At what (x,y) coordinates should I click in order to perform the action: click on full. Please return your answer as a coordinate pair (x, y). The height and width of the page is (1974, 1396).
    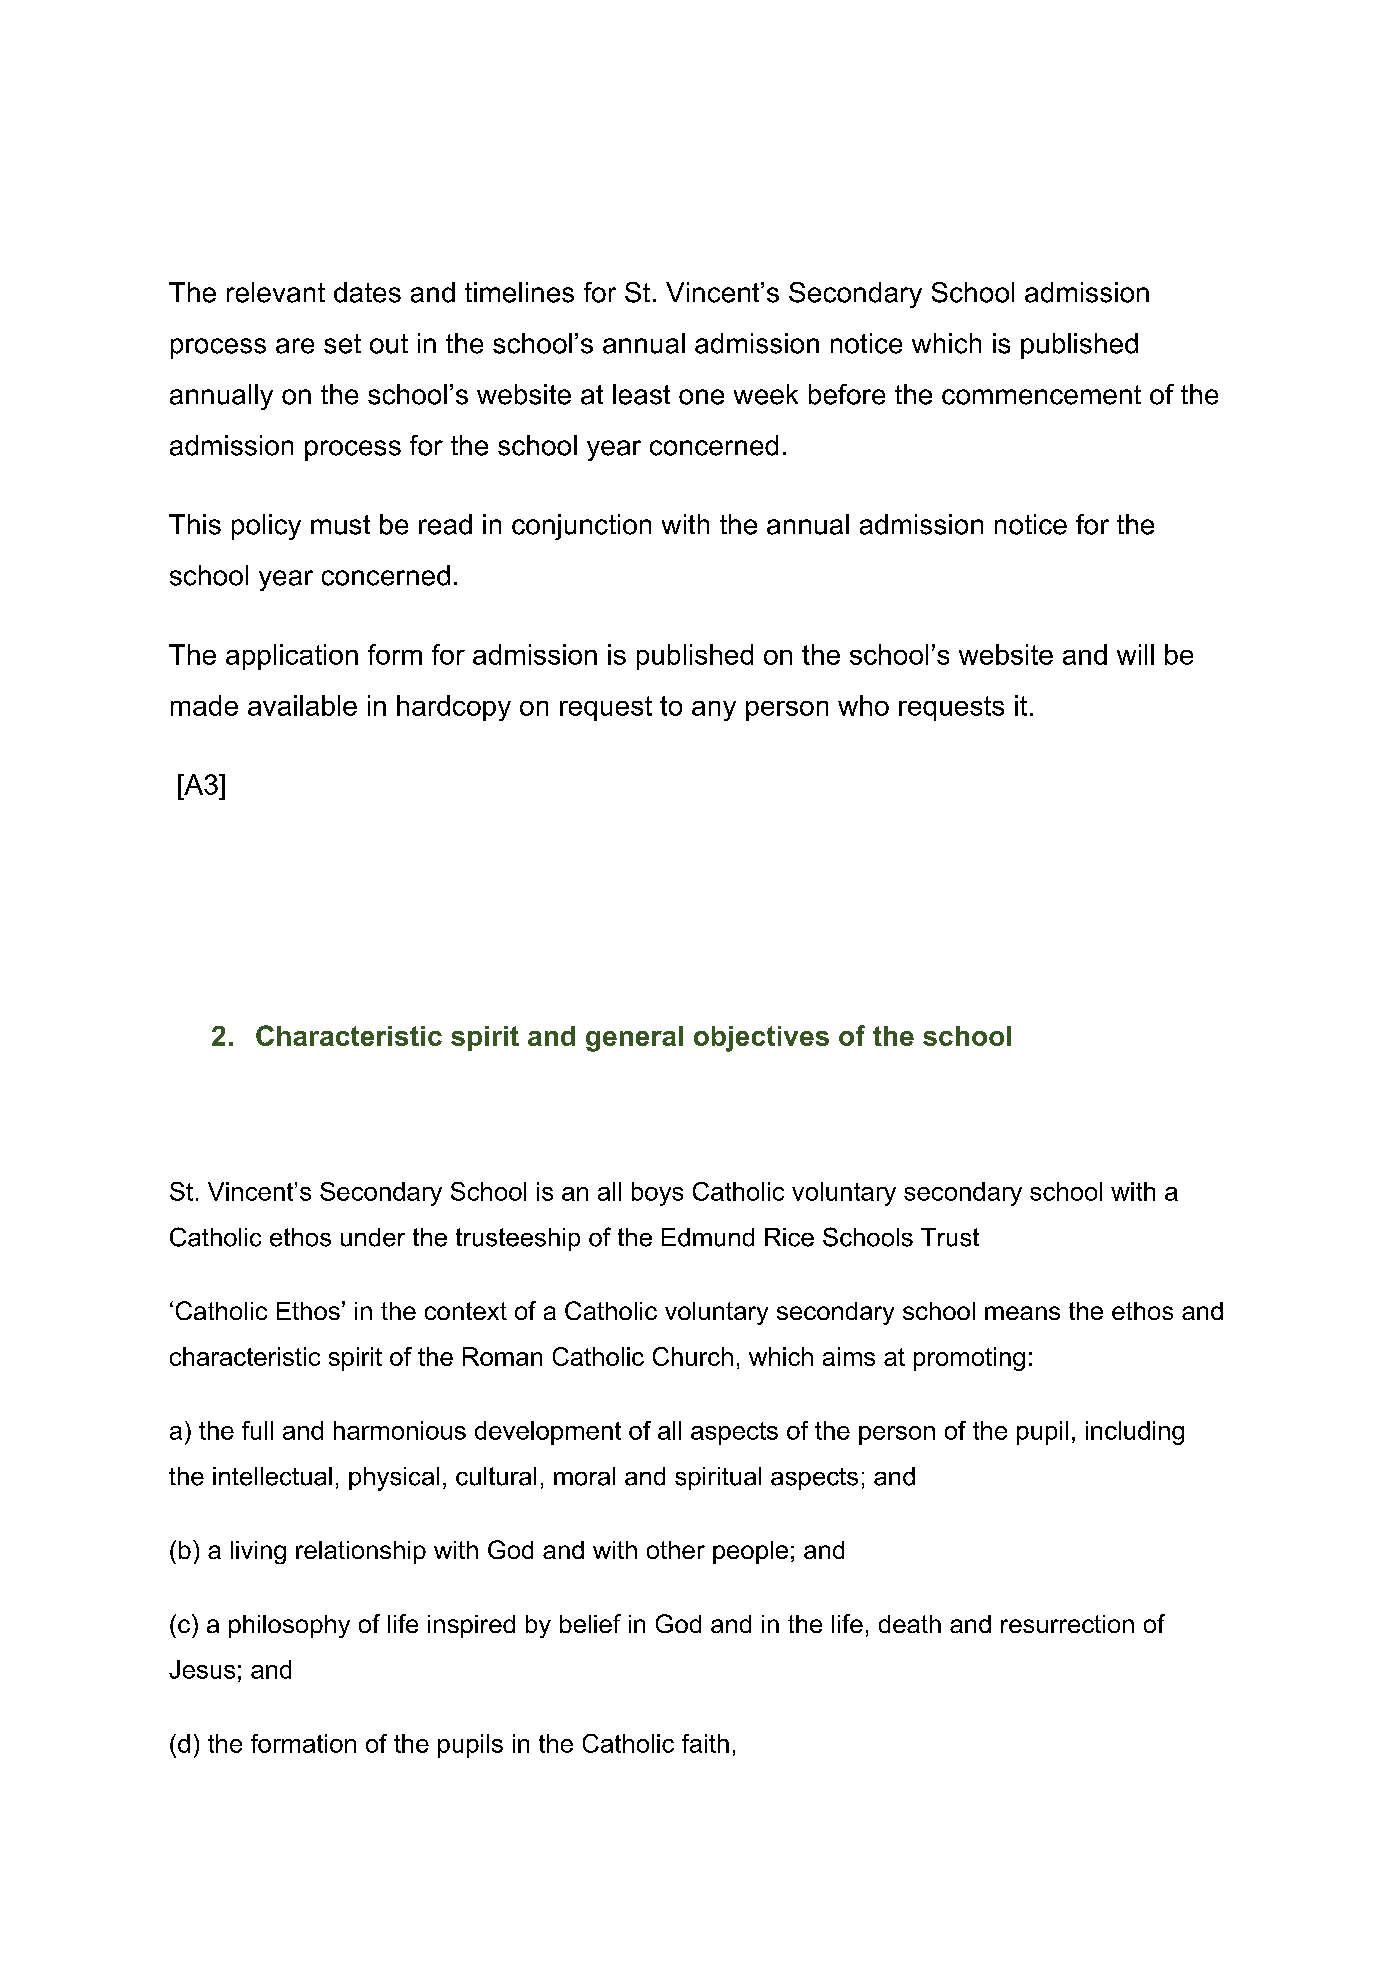
    Looking at the image, I should click on (257, 1430).
